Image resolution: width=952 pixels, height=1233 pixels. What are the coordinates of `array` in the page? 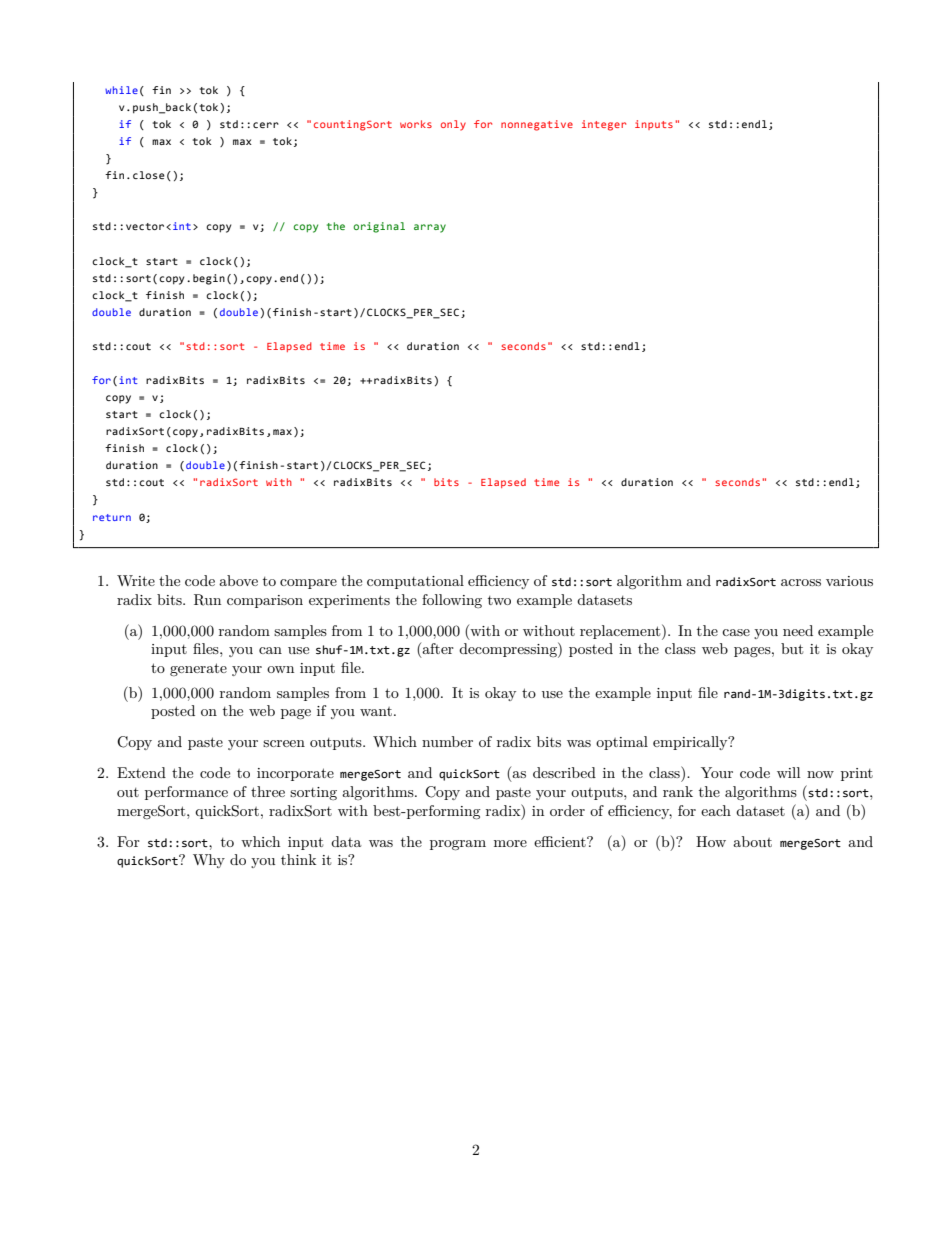 It's located at (430, 228).
